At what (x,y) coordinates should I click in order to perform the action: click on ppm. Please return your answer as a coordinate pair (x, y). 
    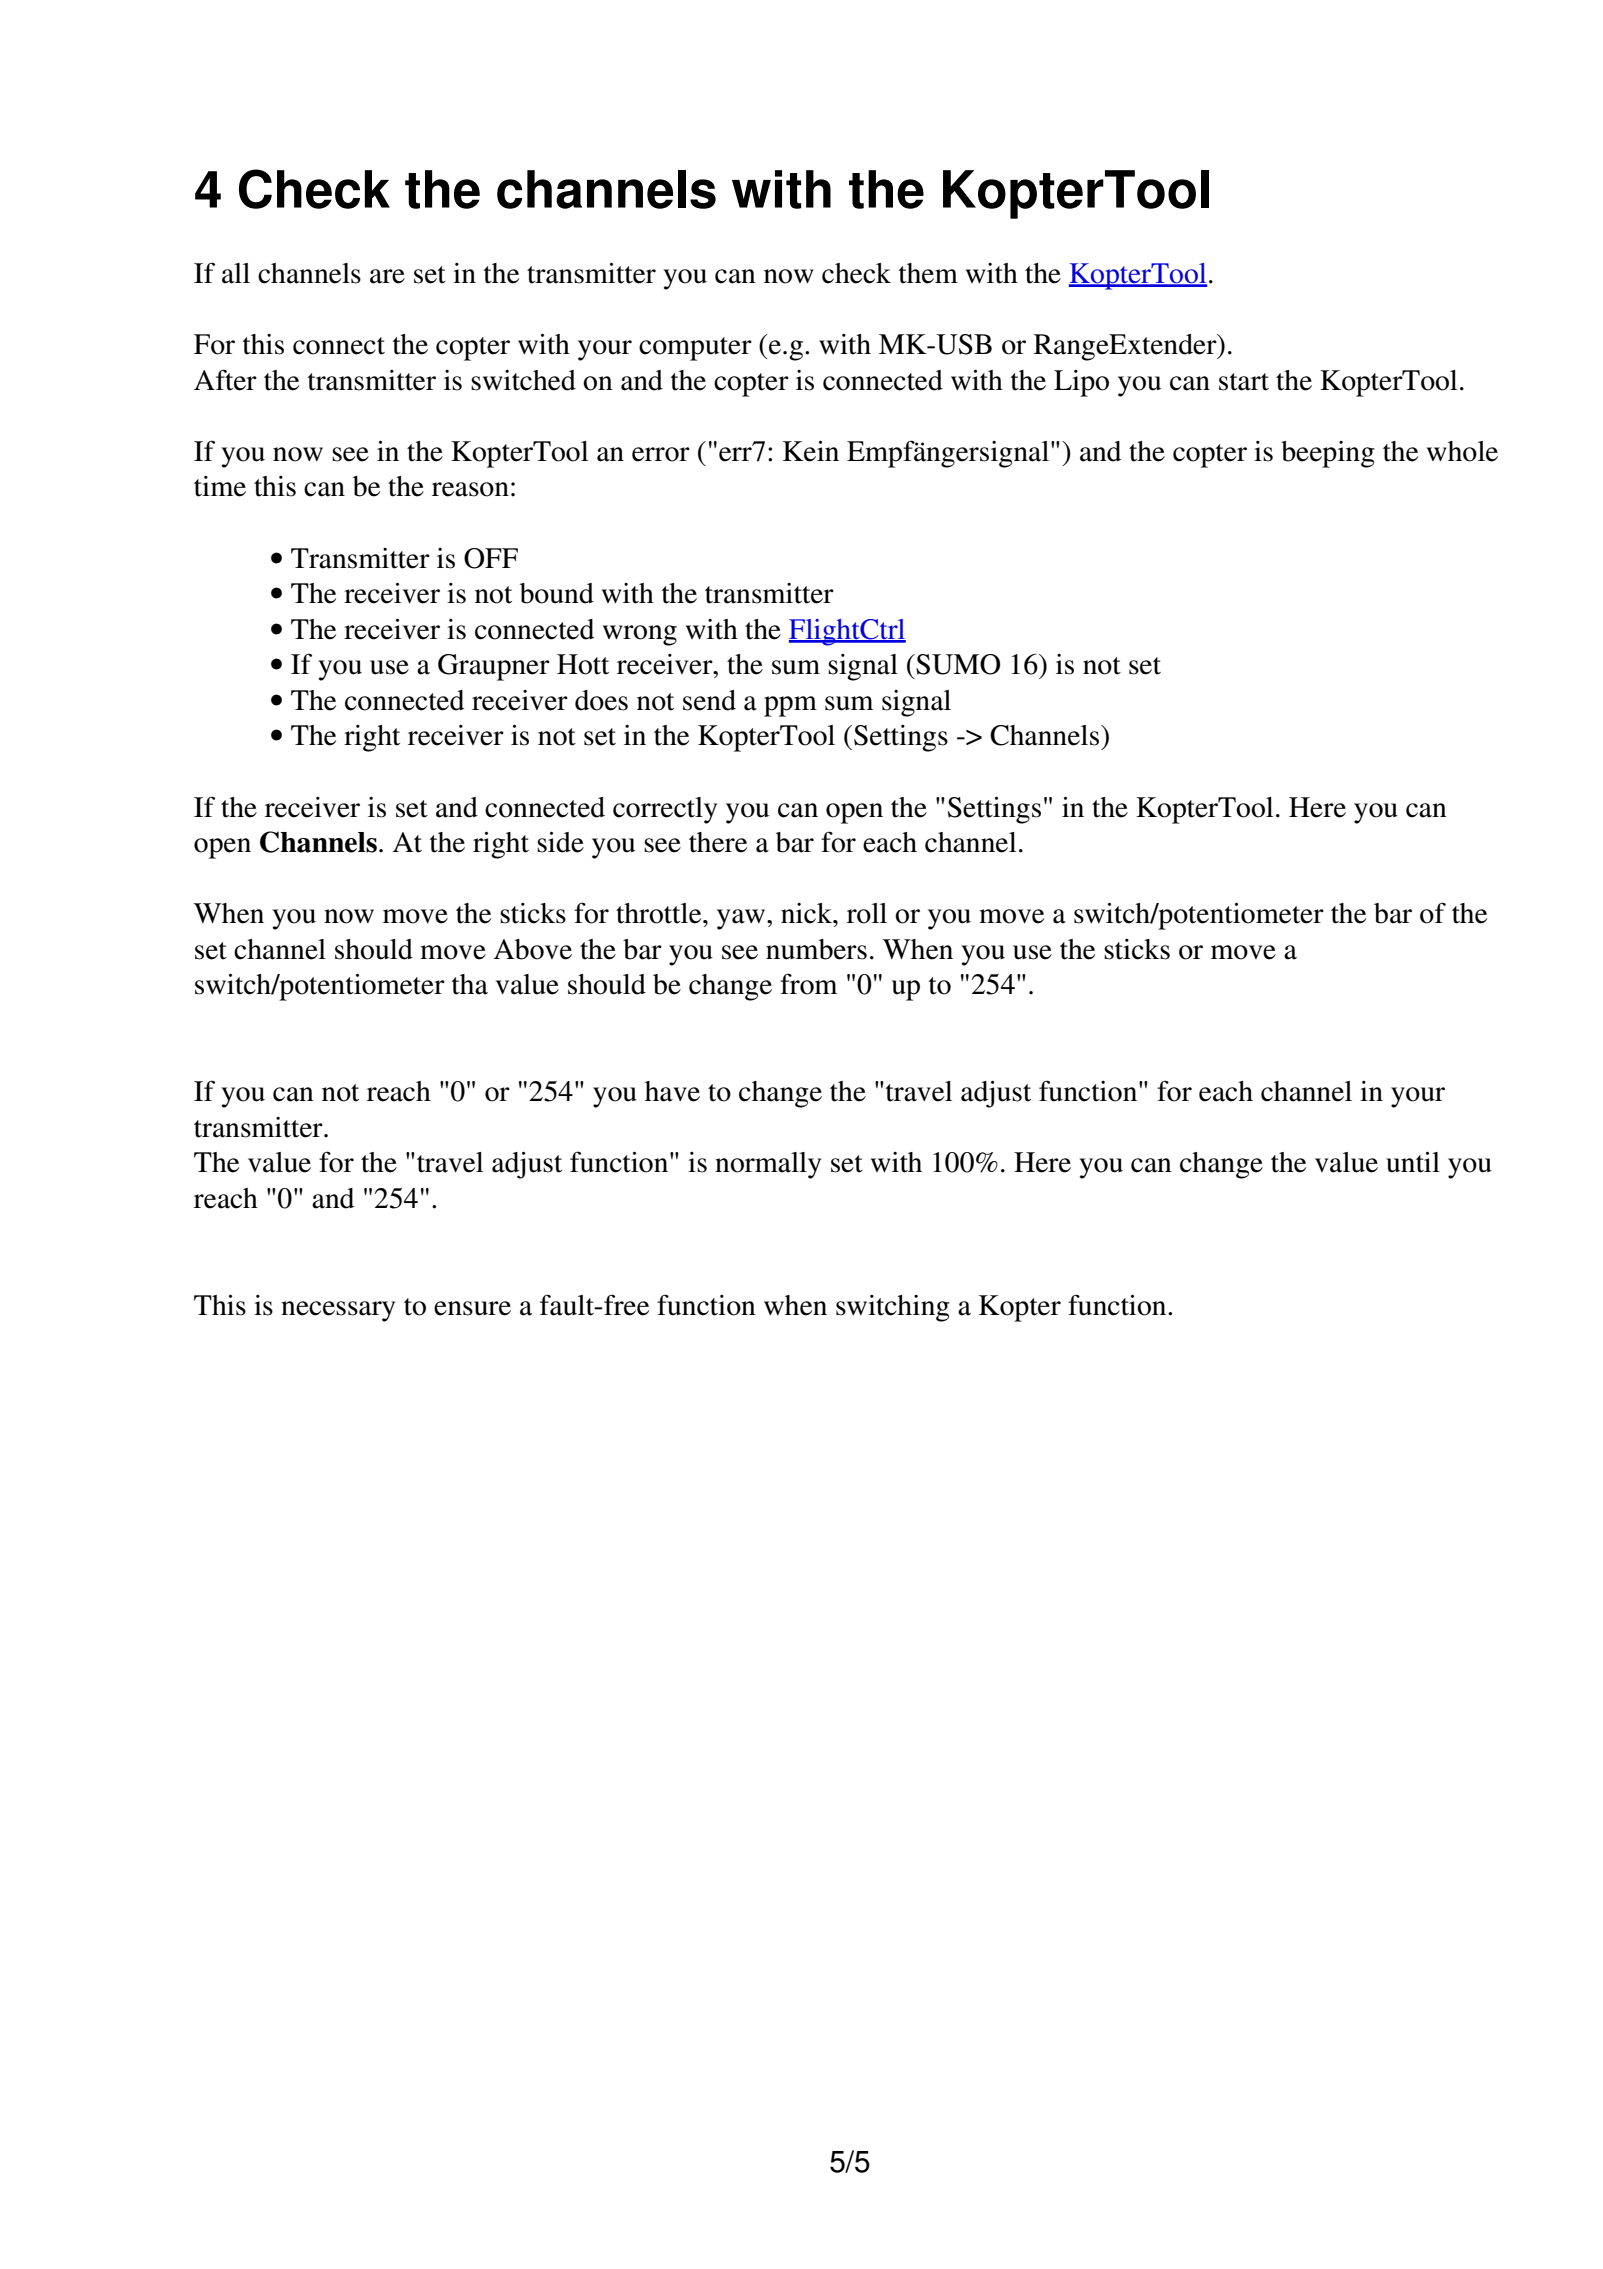
    Looking at the image, I should click on (790, 706).
